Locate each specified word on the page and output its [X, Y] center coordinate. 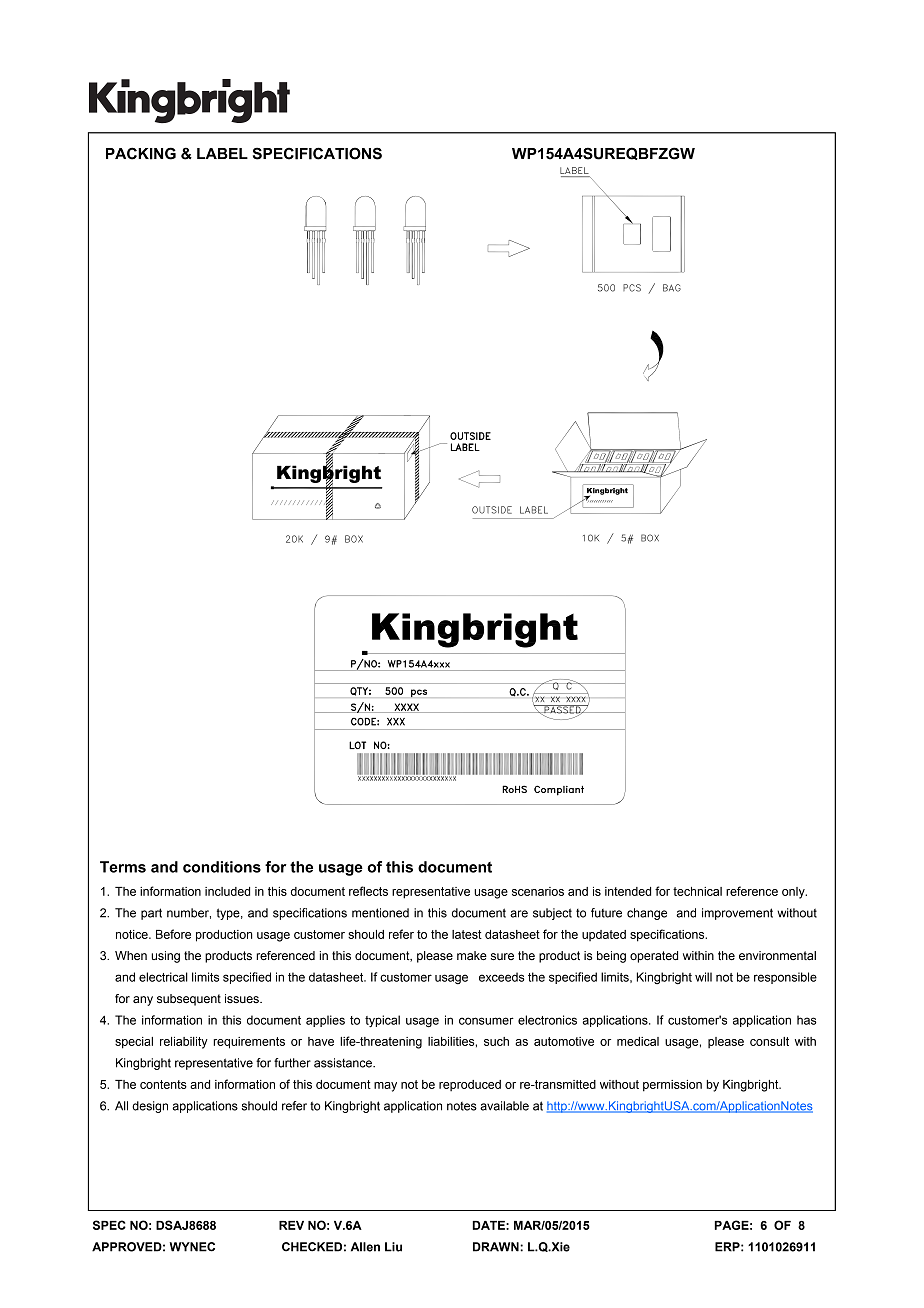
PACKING [141, 153]
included [227, 891]
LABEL [222, 153]
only [794, 893]
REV [291, 1225]
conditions [222, 867]
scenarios [538, 891]
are [519, 914]
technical [697, 891]
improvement [737, 914]
